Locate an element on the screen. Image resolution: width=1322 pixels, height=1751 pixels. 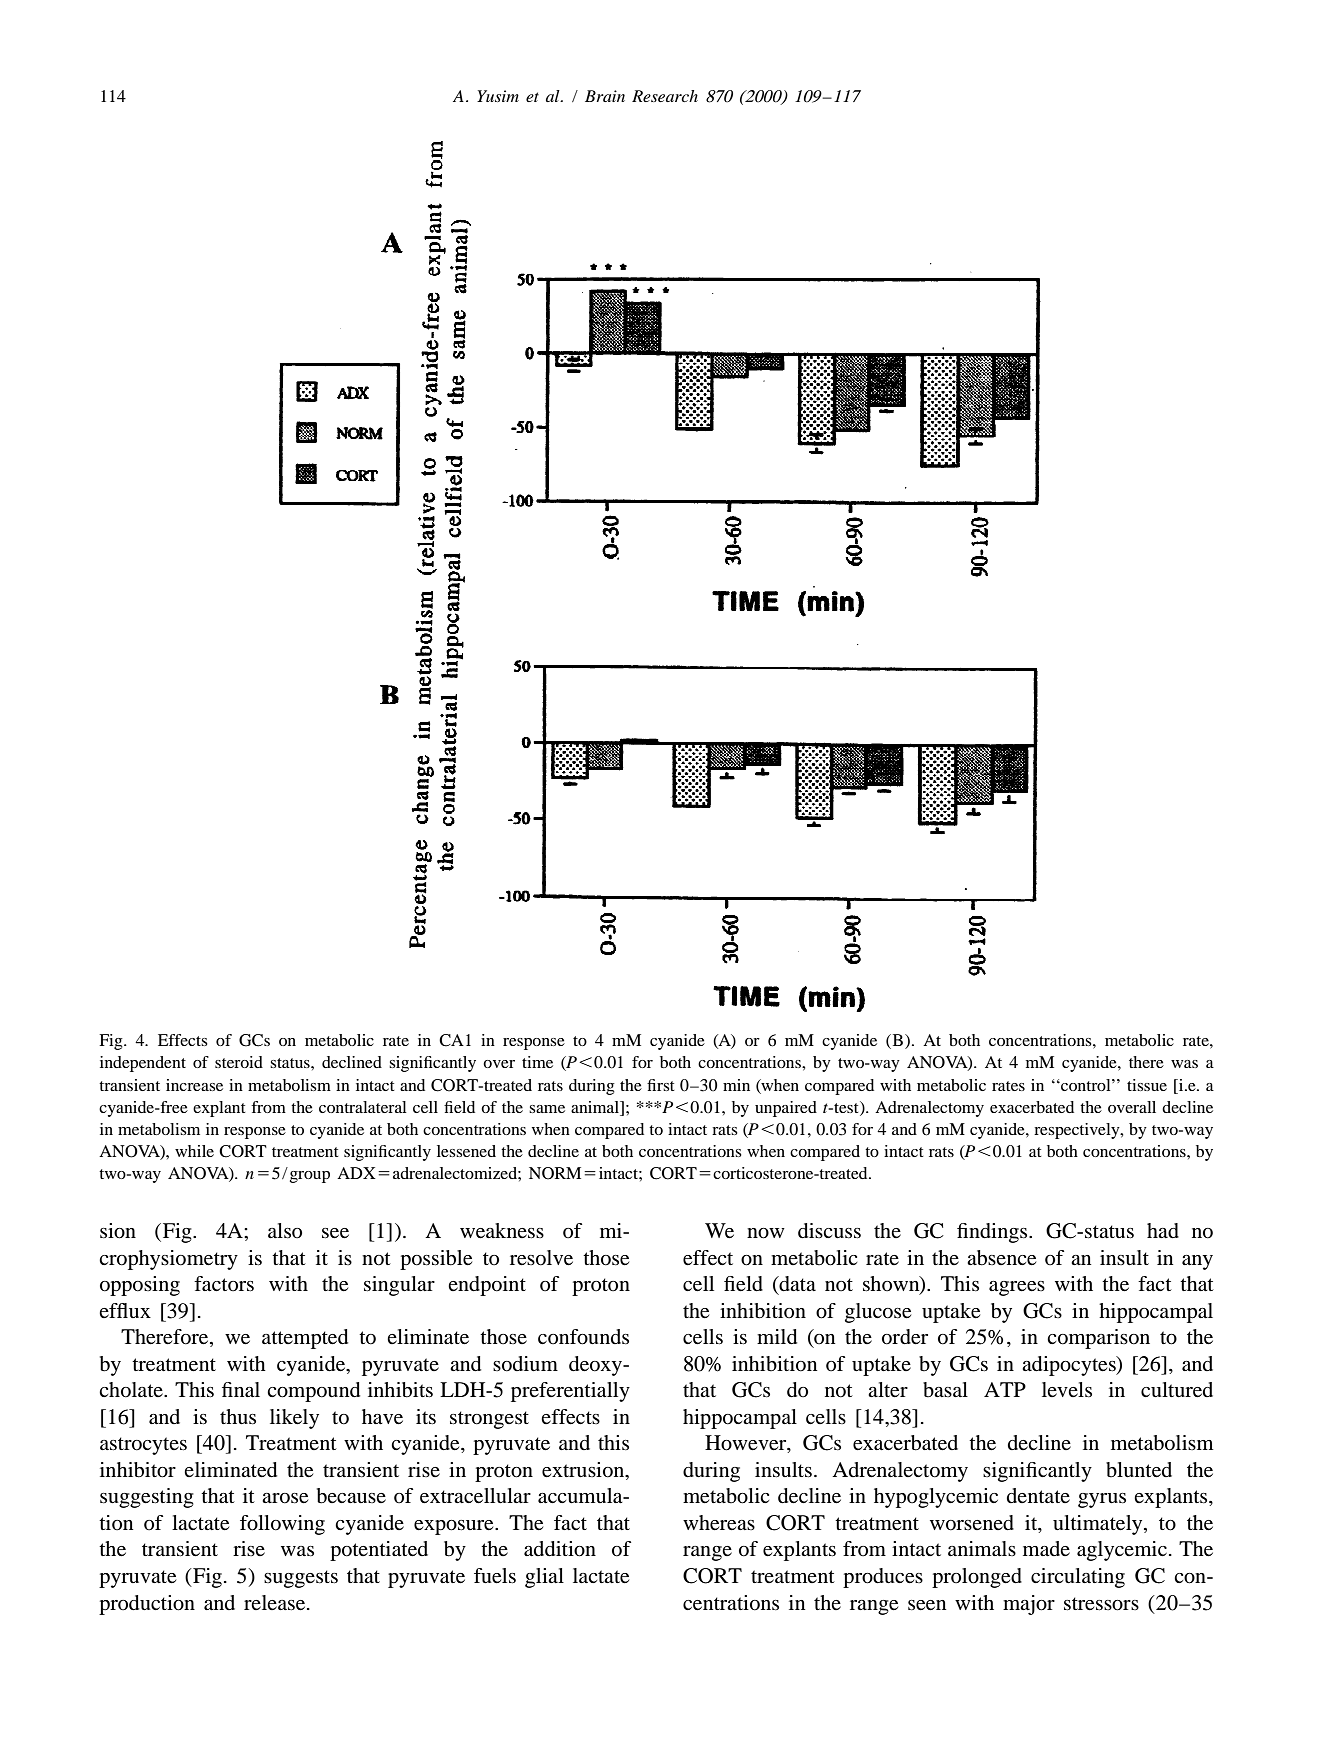
steroid is located at coordinates (239, 1062).
